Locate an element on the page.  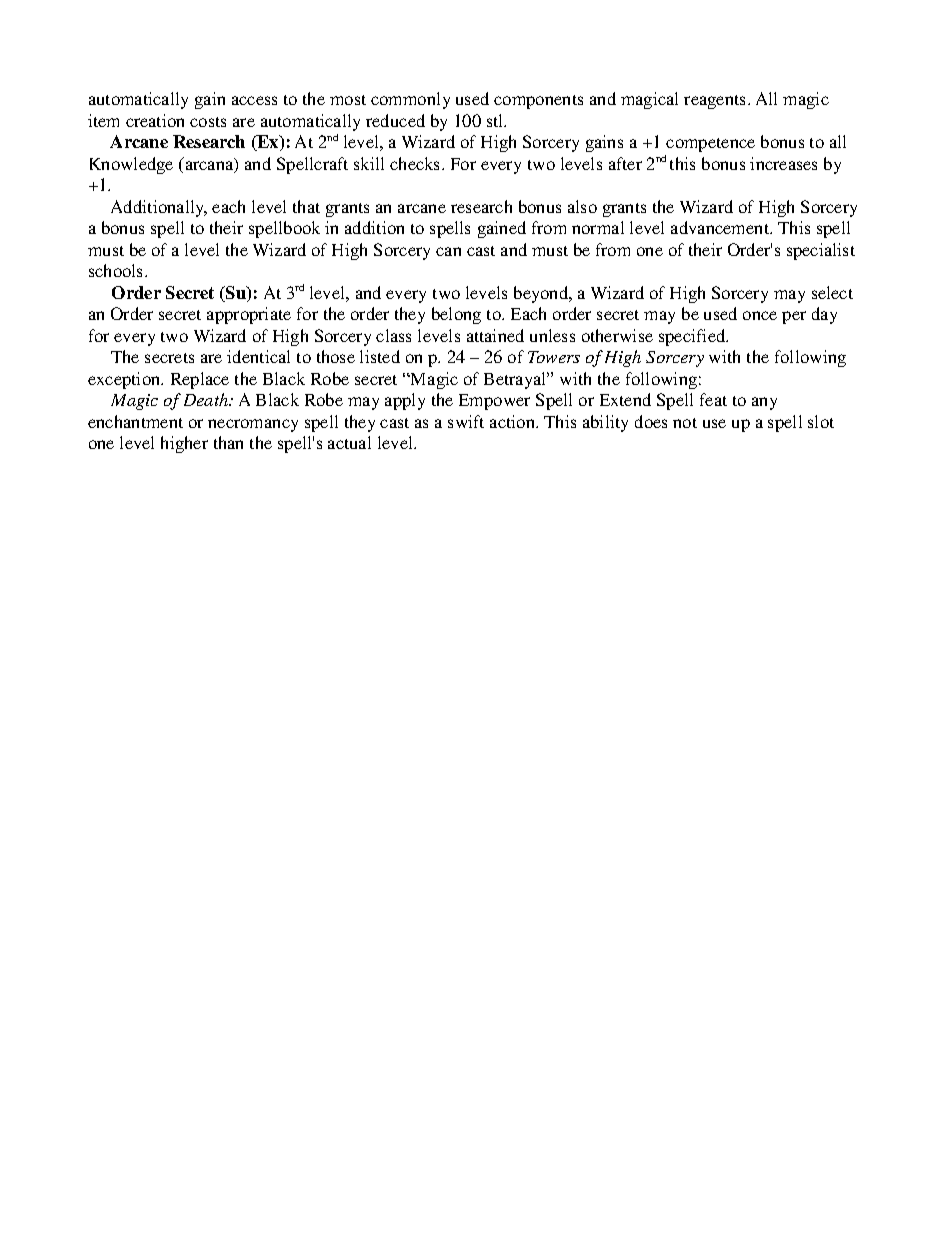
specialist is located at coordinates (821, 251).
